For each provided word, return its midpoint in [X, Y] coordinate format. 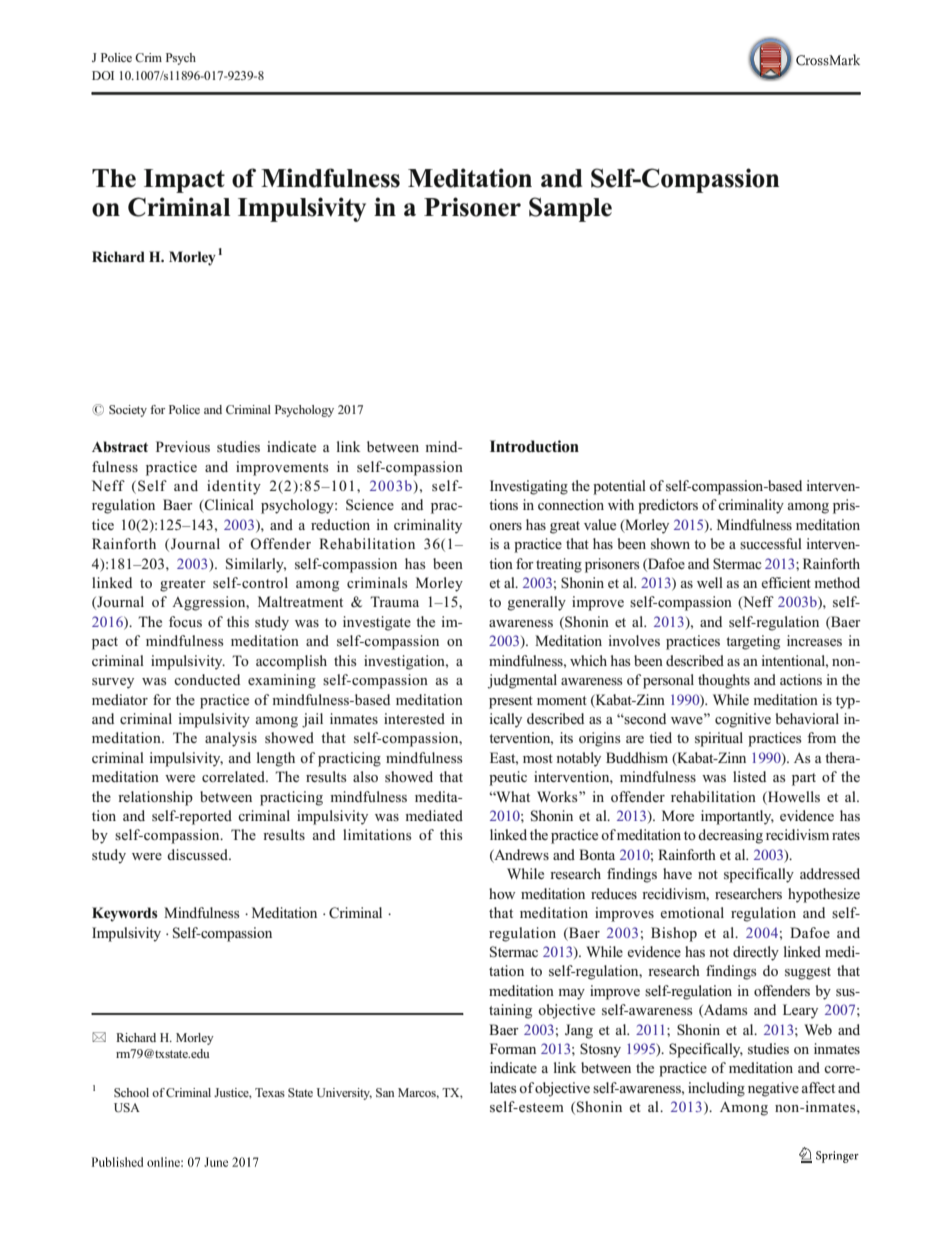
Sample [570, 209]
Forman [513, 1048]
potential [619, 487]
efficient [786, 582]
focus [185, 621]
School [131, 1092]
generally [537, 603]
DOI [103, 75]
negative [773, 1089]
